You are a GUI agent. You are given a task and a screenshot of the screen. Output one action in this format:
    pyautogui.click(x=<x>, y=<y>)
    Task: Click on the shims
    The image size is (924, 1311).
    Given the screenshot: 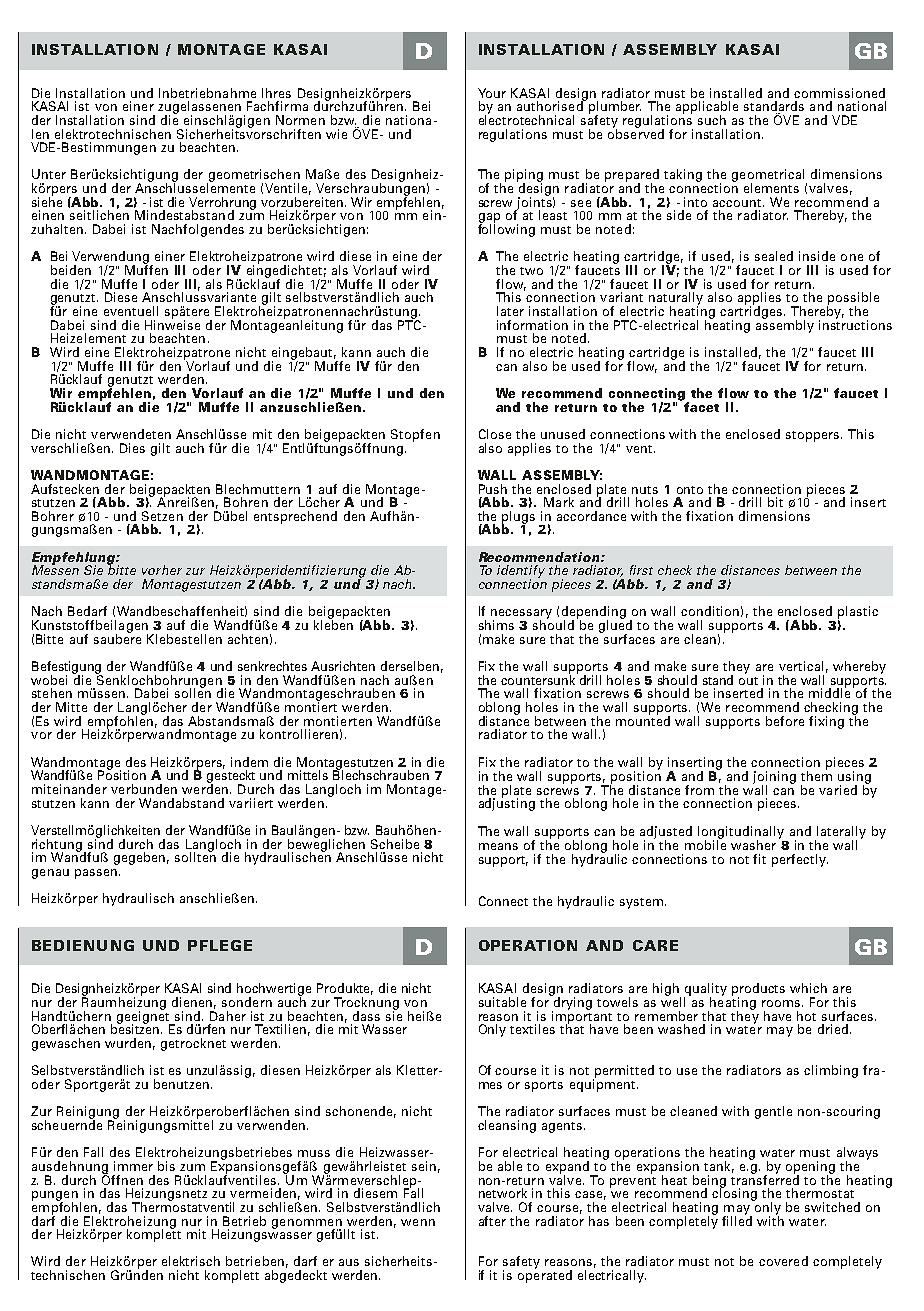 What is the action you would take?
    pyautogui.click(x=496, y=625)
